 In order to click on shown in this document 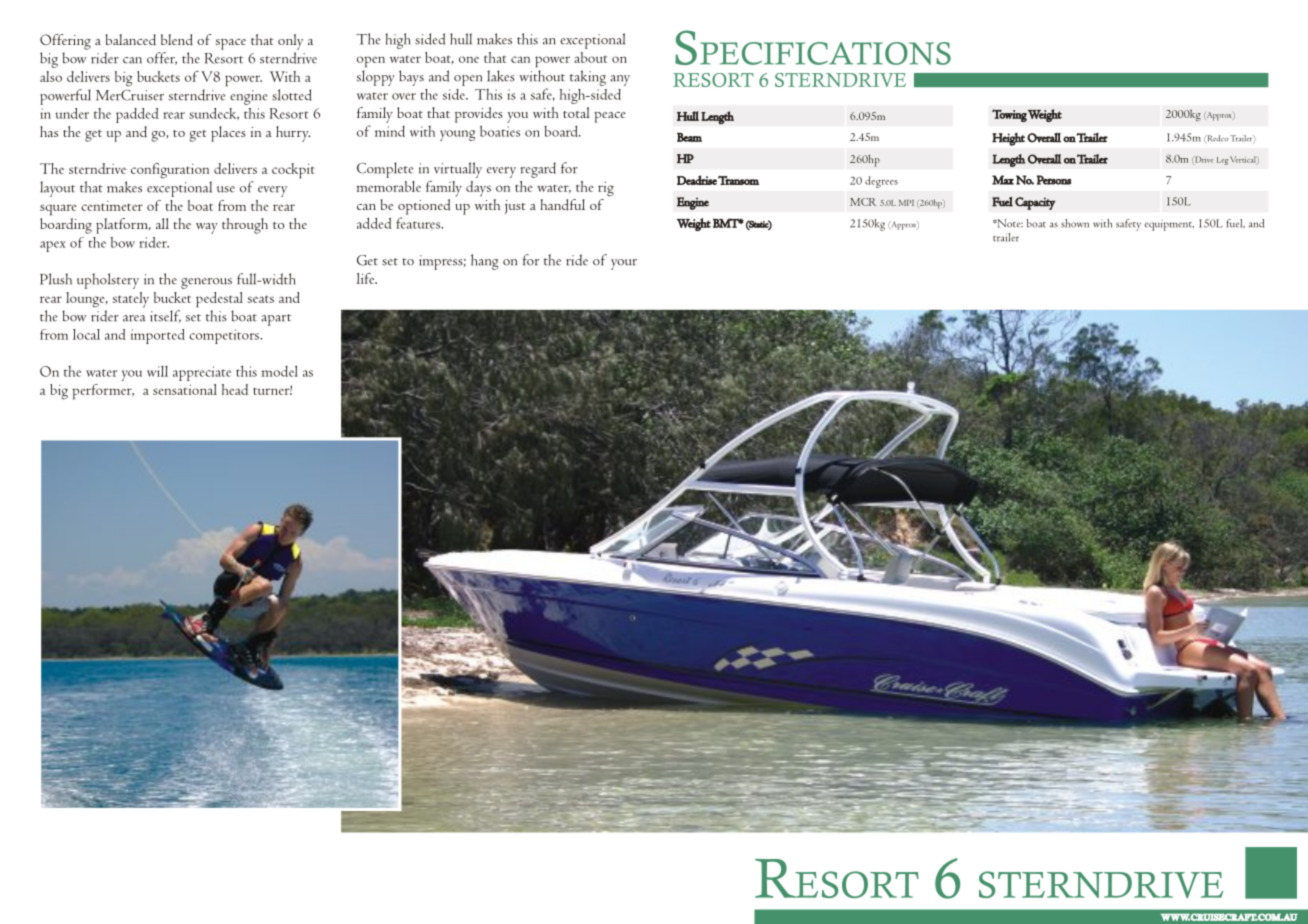, I will do `click(1075, 223)`.
